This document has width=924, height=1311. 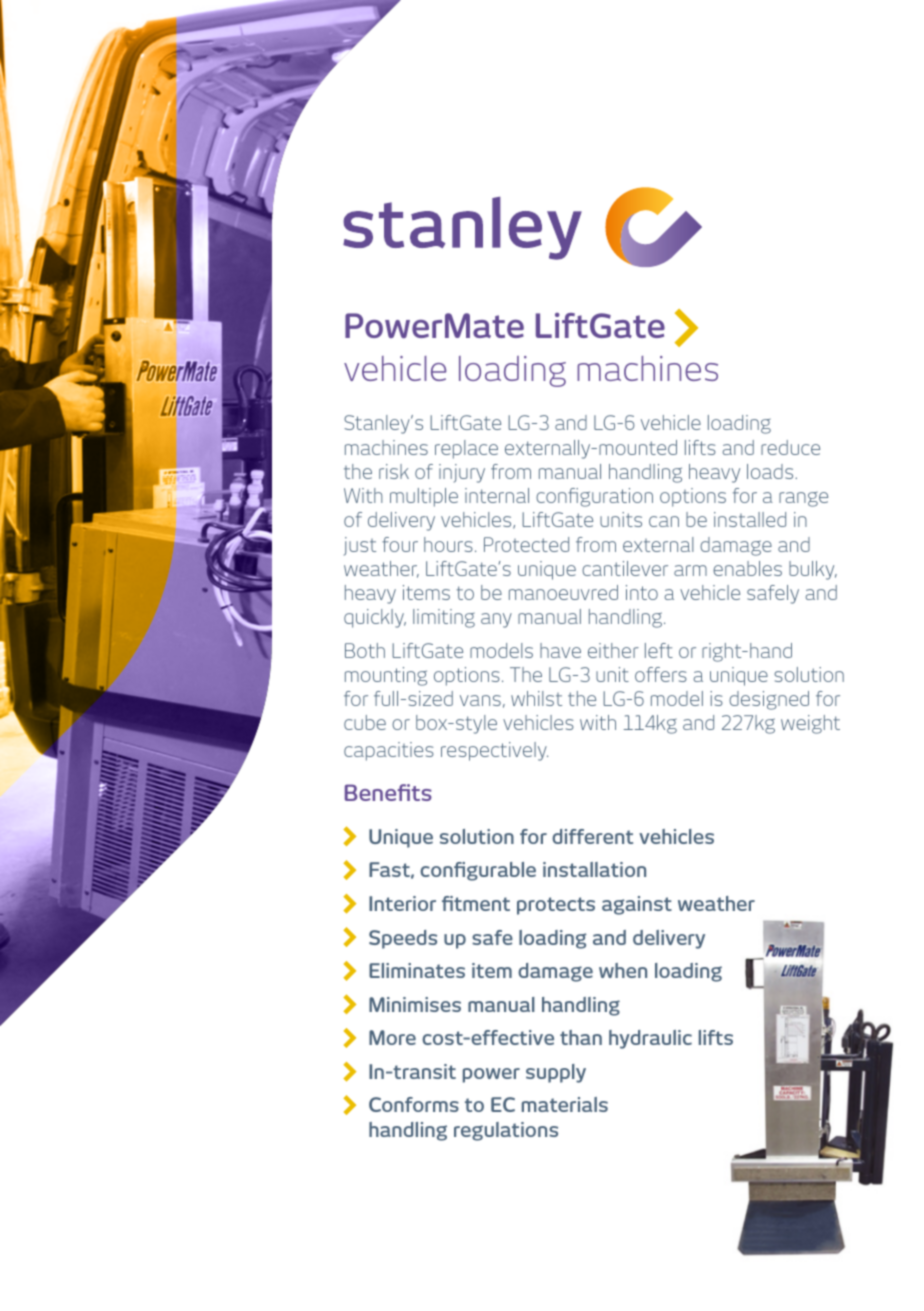 I want to click on against, so click(x=637, y=905).
